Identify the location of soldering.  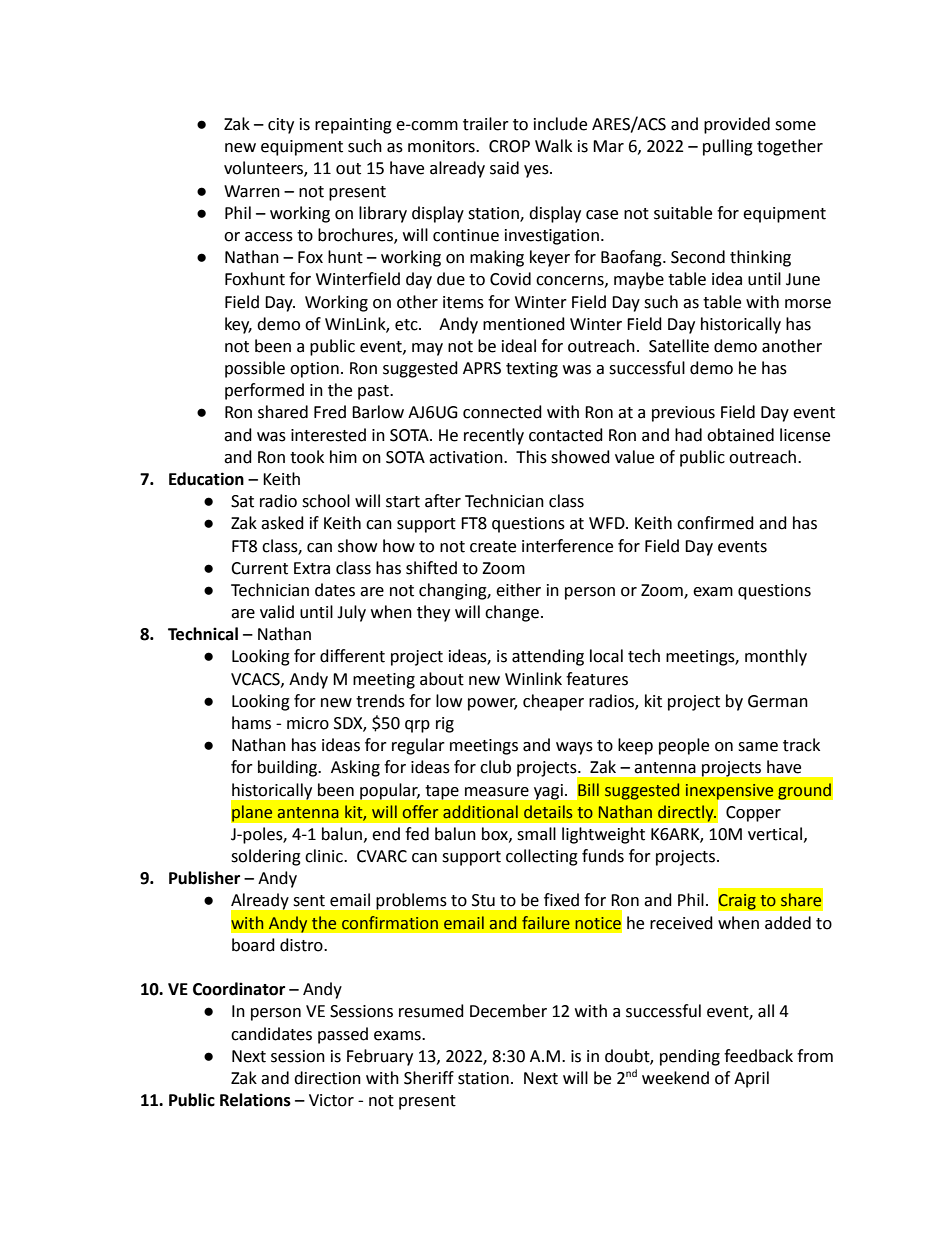
(266, 857).
